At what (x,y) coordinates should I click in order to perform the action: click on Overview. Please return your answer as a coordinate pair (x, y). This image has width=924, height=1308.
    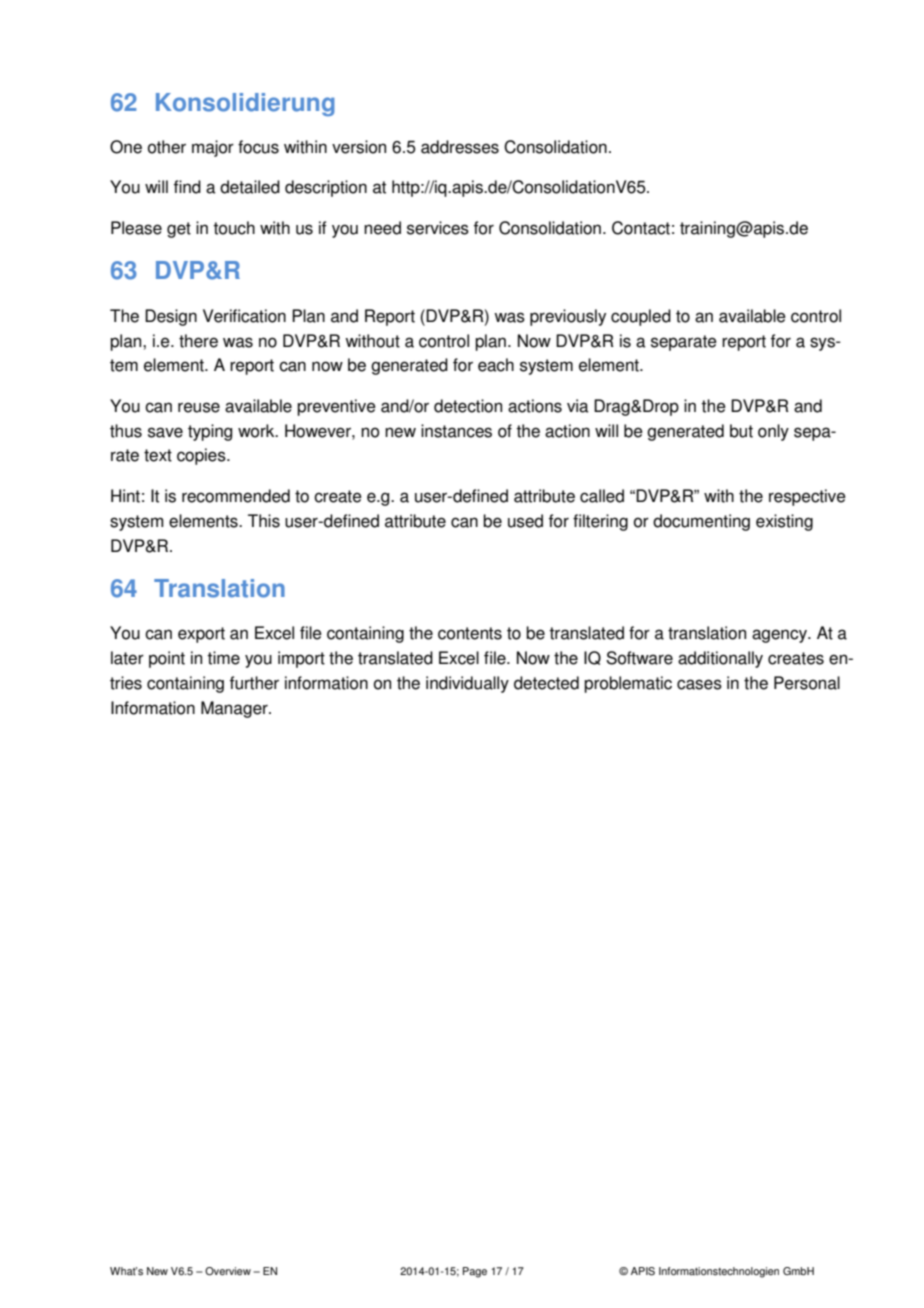
    Looking at the image, I should click on (228, 1271).
